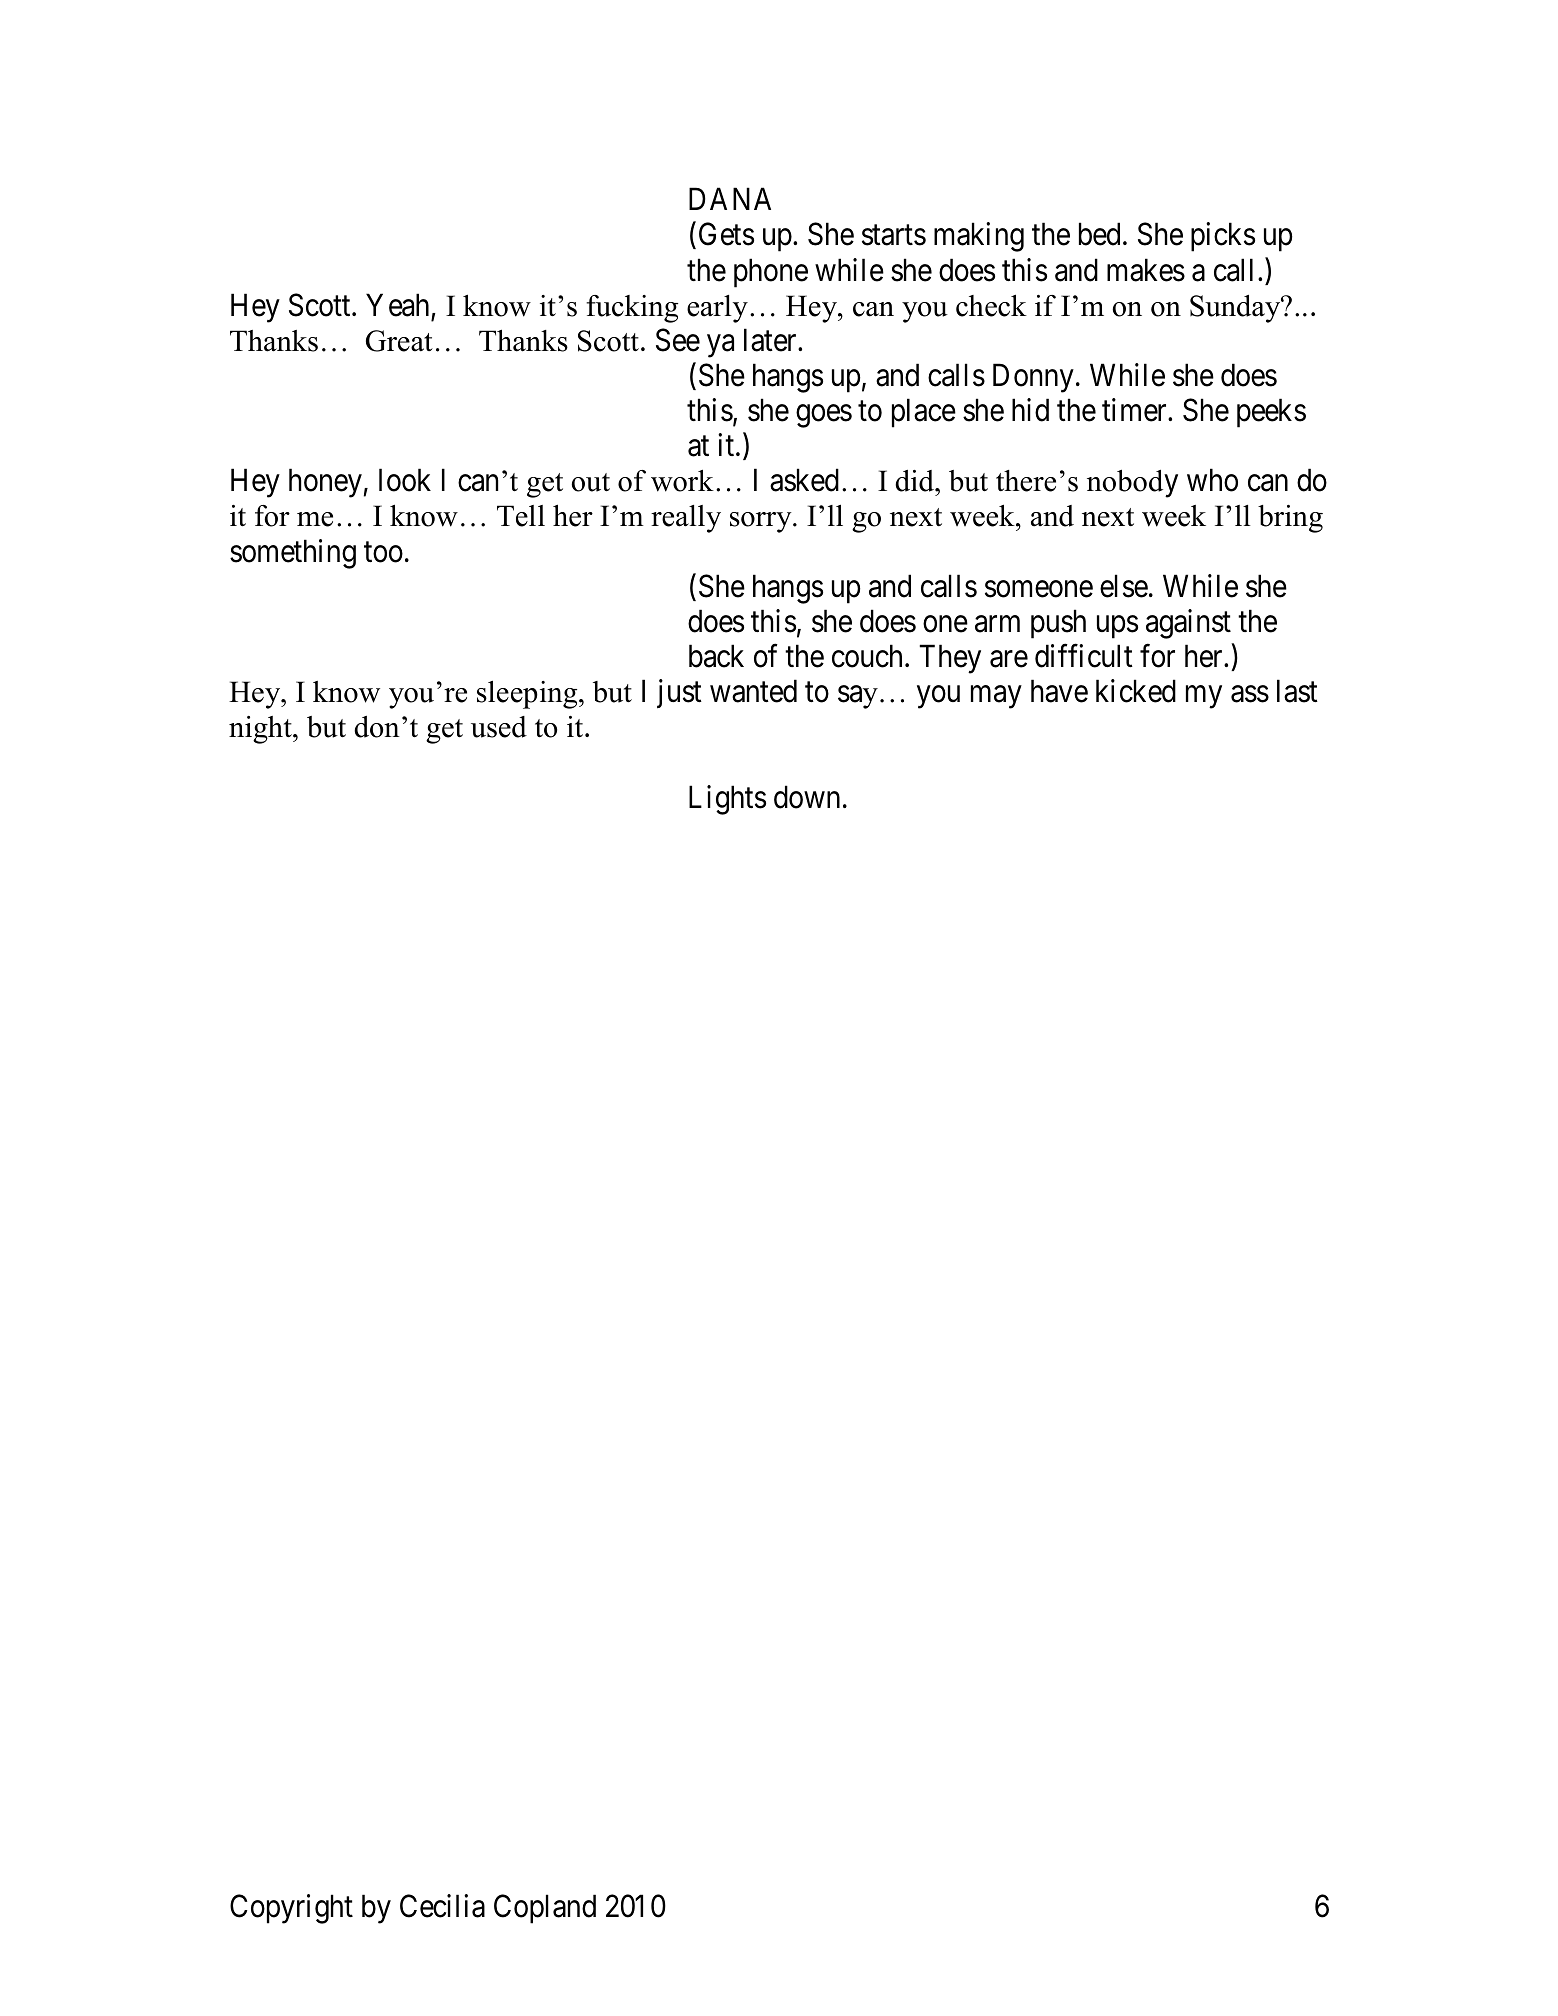  What do you see at coordinates (1059, 691) in the document?
I see `have` at bounding box center [1059, 691].
